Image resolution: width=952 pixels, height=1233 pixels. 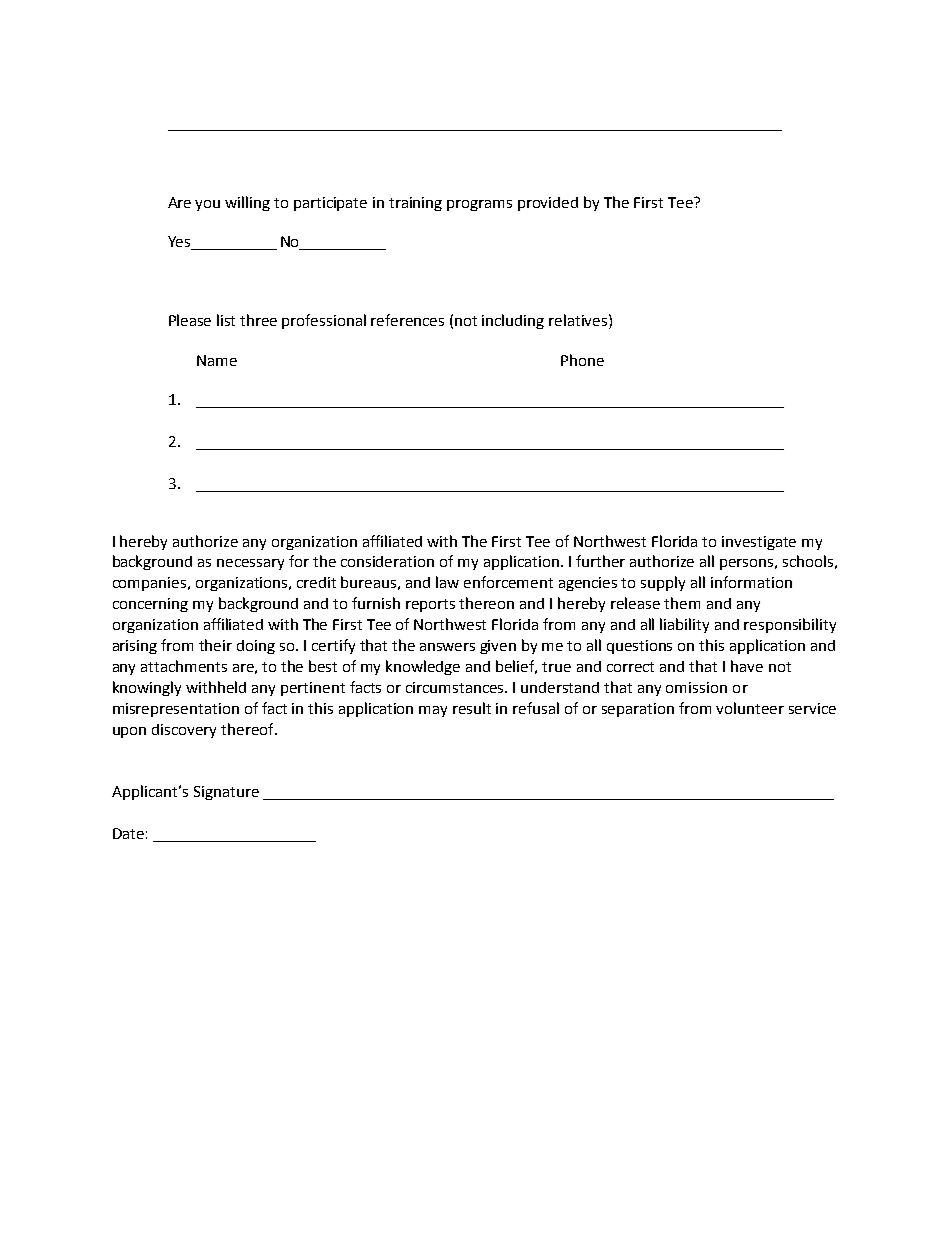 I want to click on Phone, so click(x=582, y=360).
